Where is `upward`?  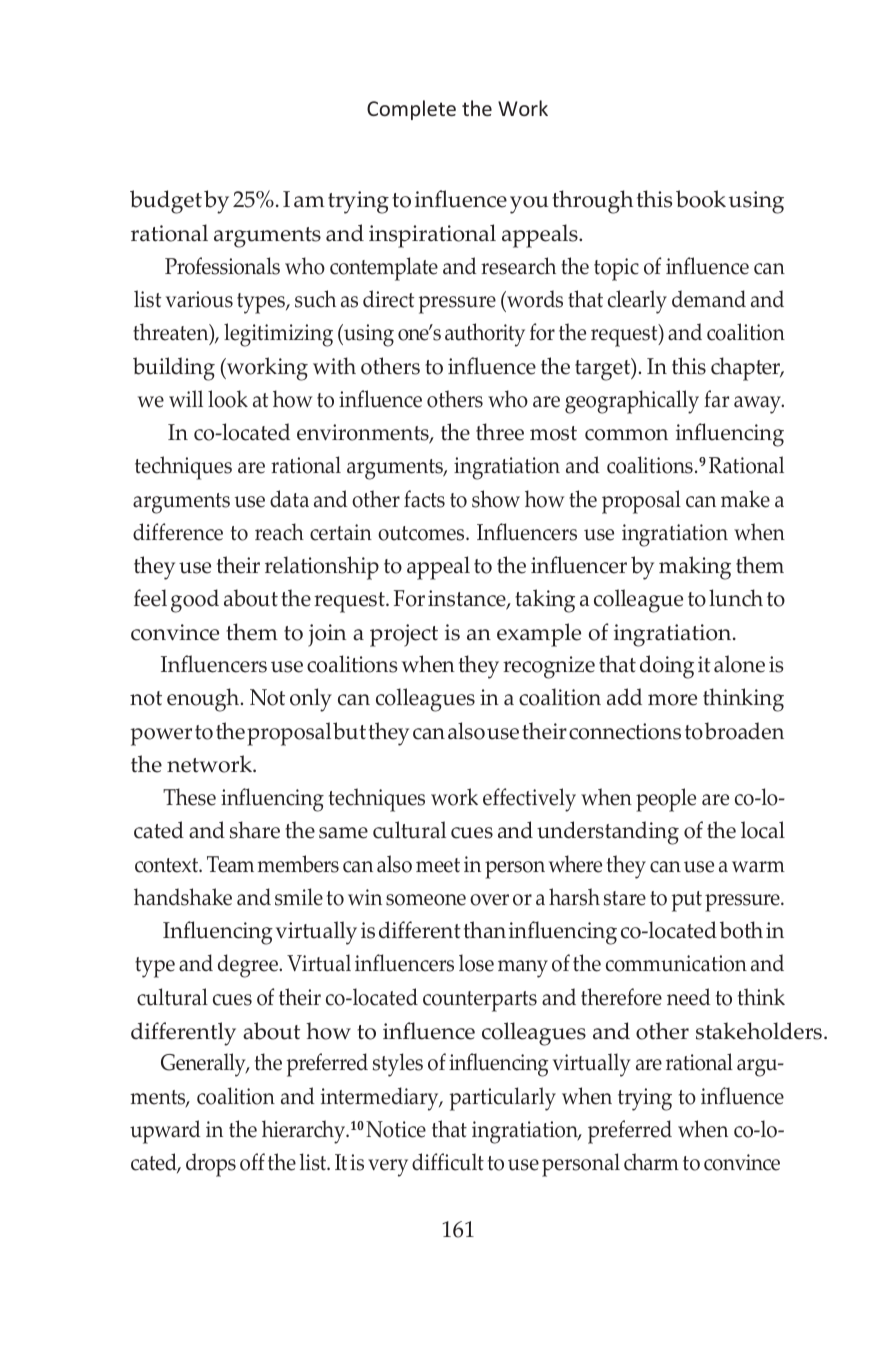 upward is located at coordinates (165, 1132).
